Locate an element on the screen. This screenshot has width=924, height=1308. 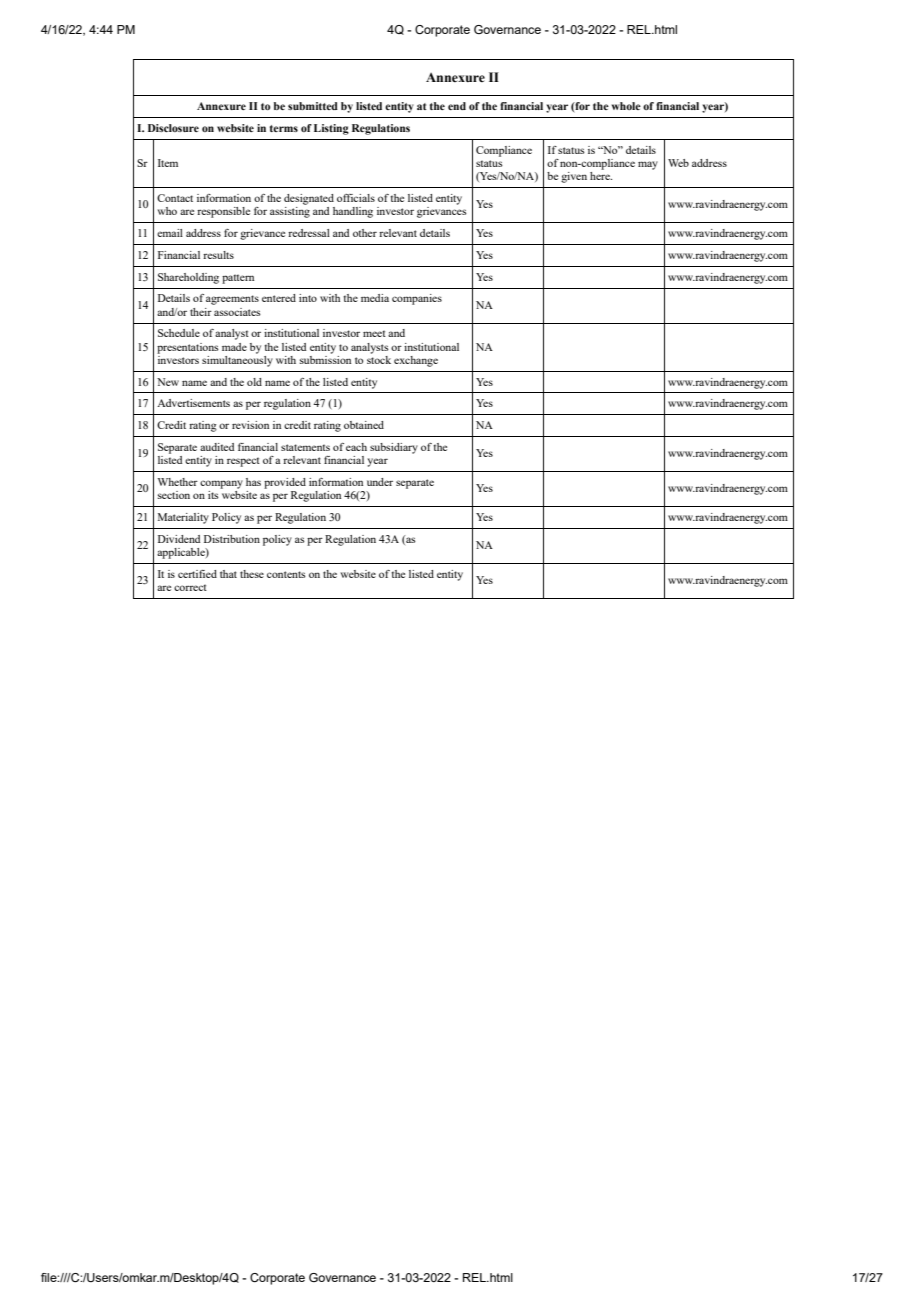
that is located at coordinates (228, 574).
